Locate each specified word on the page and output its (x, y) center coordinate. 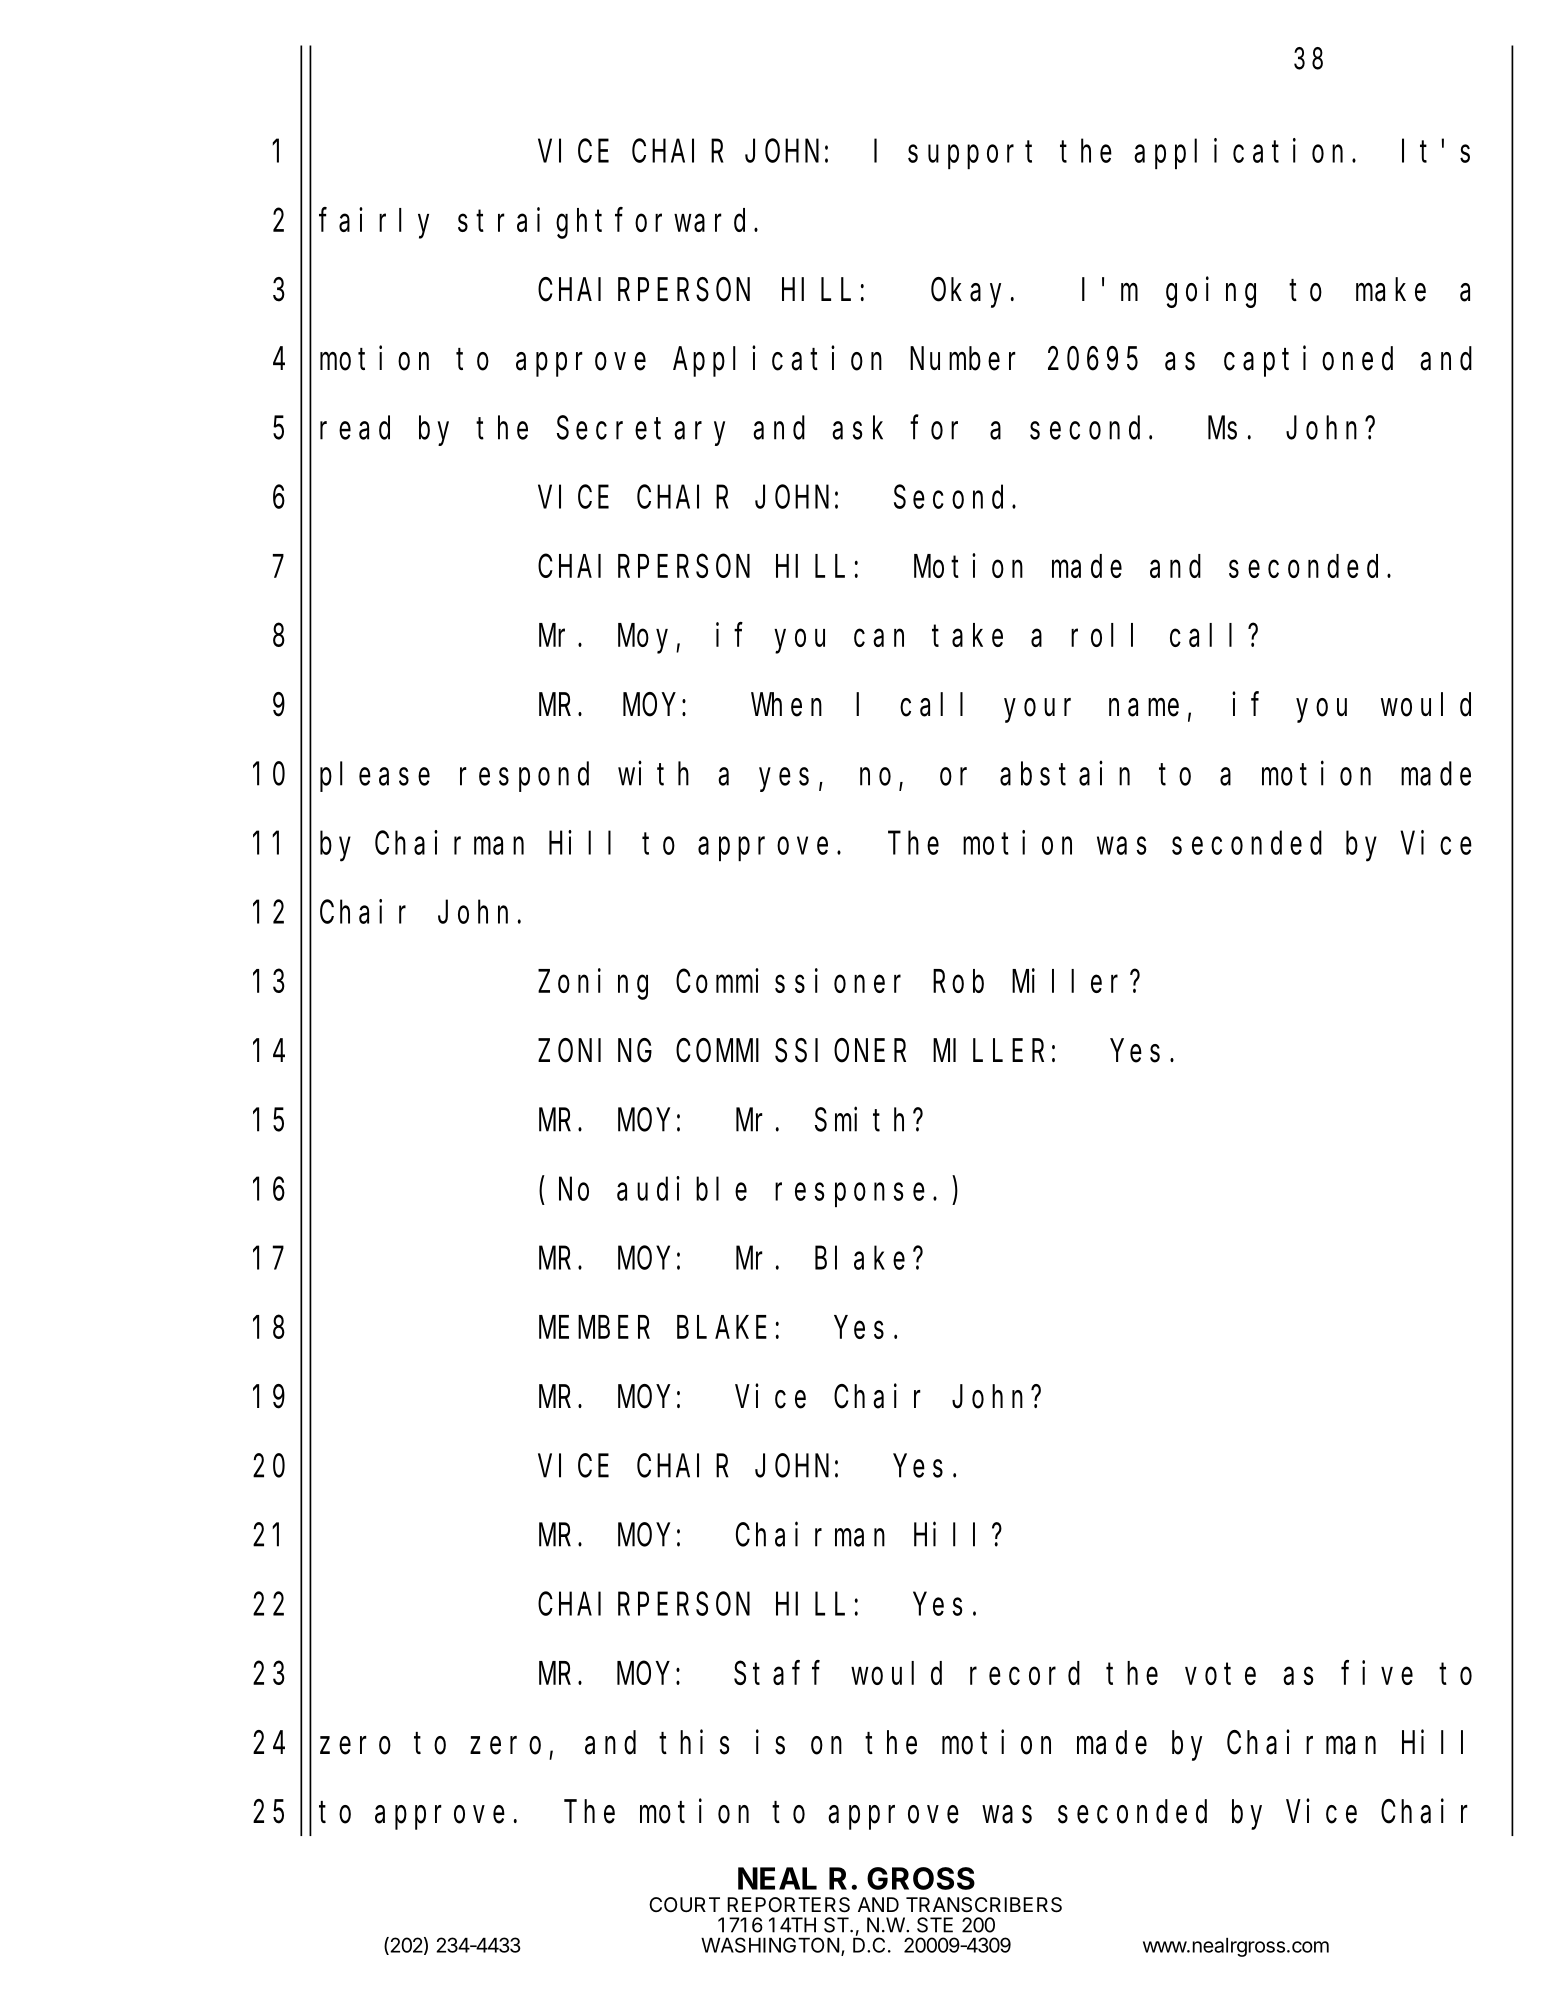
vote (1220, 1674)
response (850, 1195)
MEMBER (594, 1328)
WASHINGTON (770, 1945)
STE (935, 1925)
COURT (684, 1904)
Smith (864, 1119)
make (1391, 290)
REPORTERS (788, 1905)
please (375, 777)
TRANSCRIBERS (984, 1905)
